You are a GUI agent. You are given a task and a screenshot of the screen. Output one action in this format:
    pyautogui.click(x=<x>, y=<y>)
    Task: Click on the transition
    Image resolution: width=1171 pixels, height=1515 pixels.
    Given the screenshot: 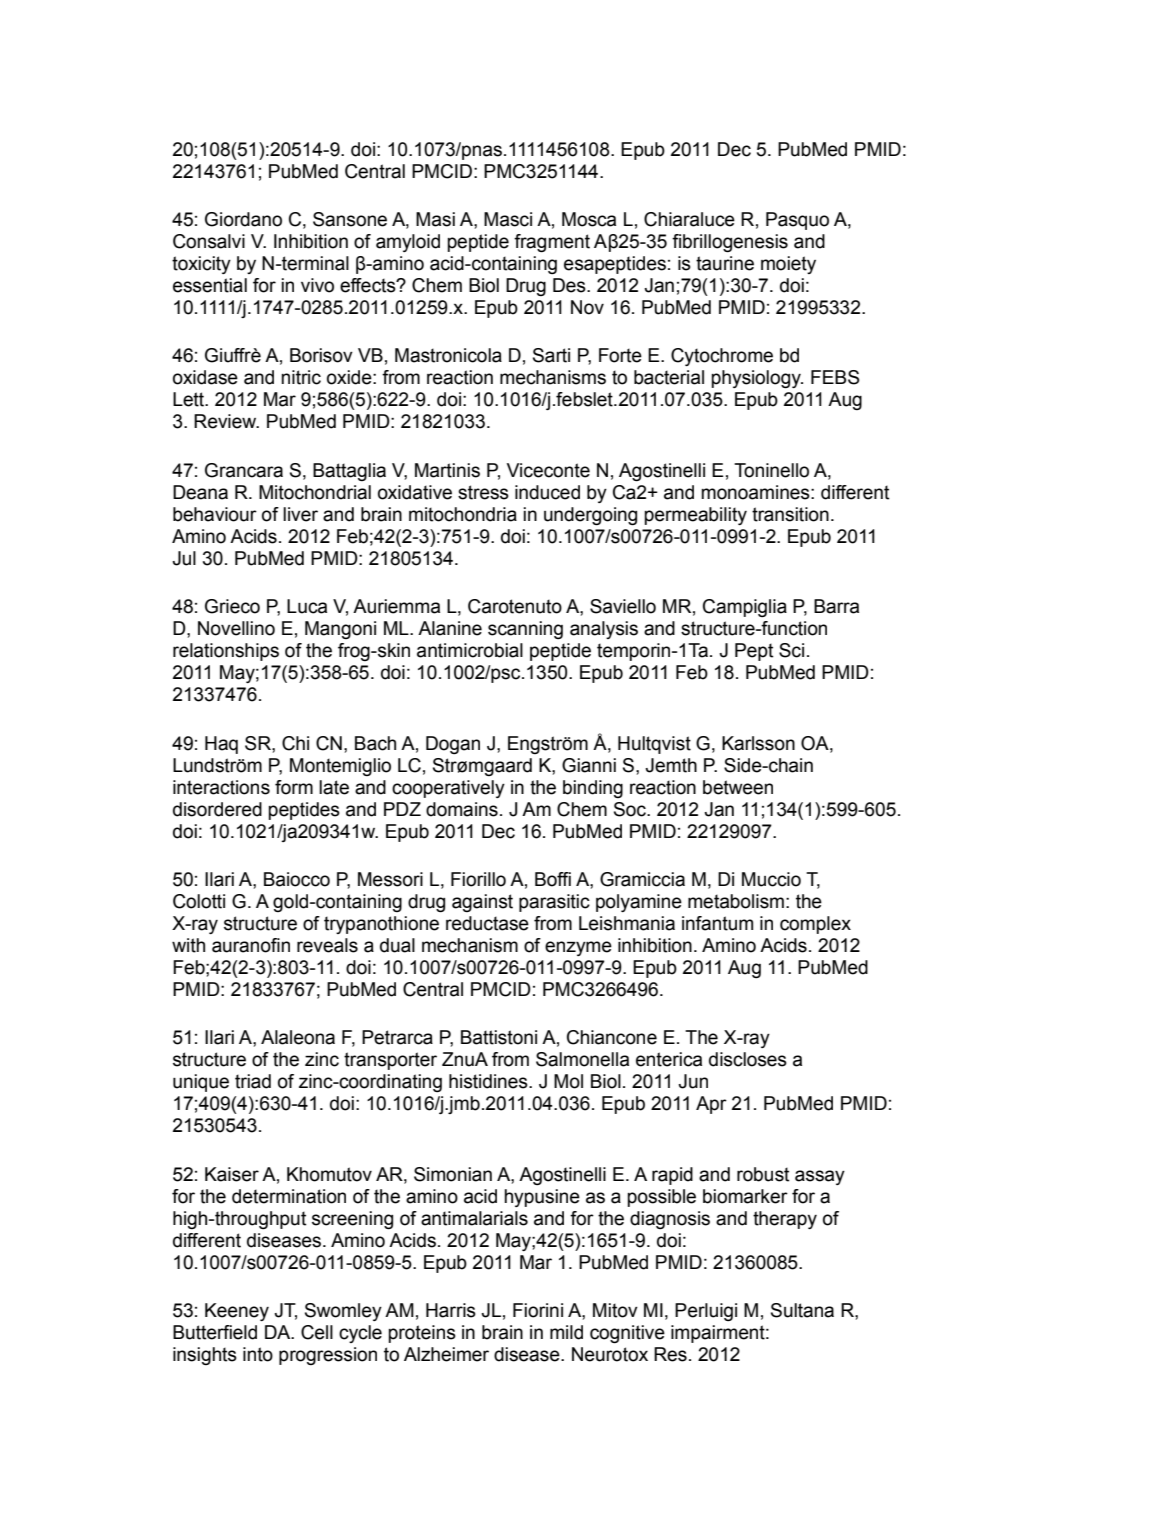 What is the action you would take?
    pyautogui.click(x=790, y=514)
